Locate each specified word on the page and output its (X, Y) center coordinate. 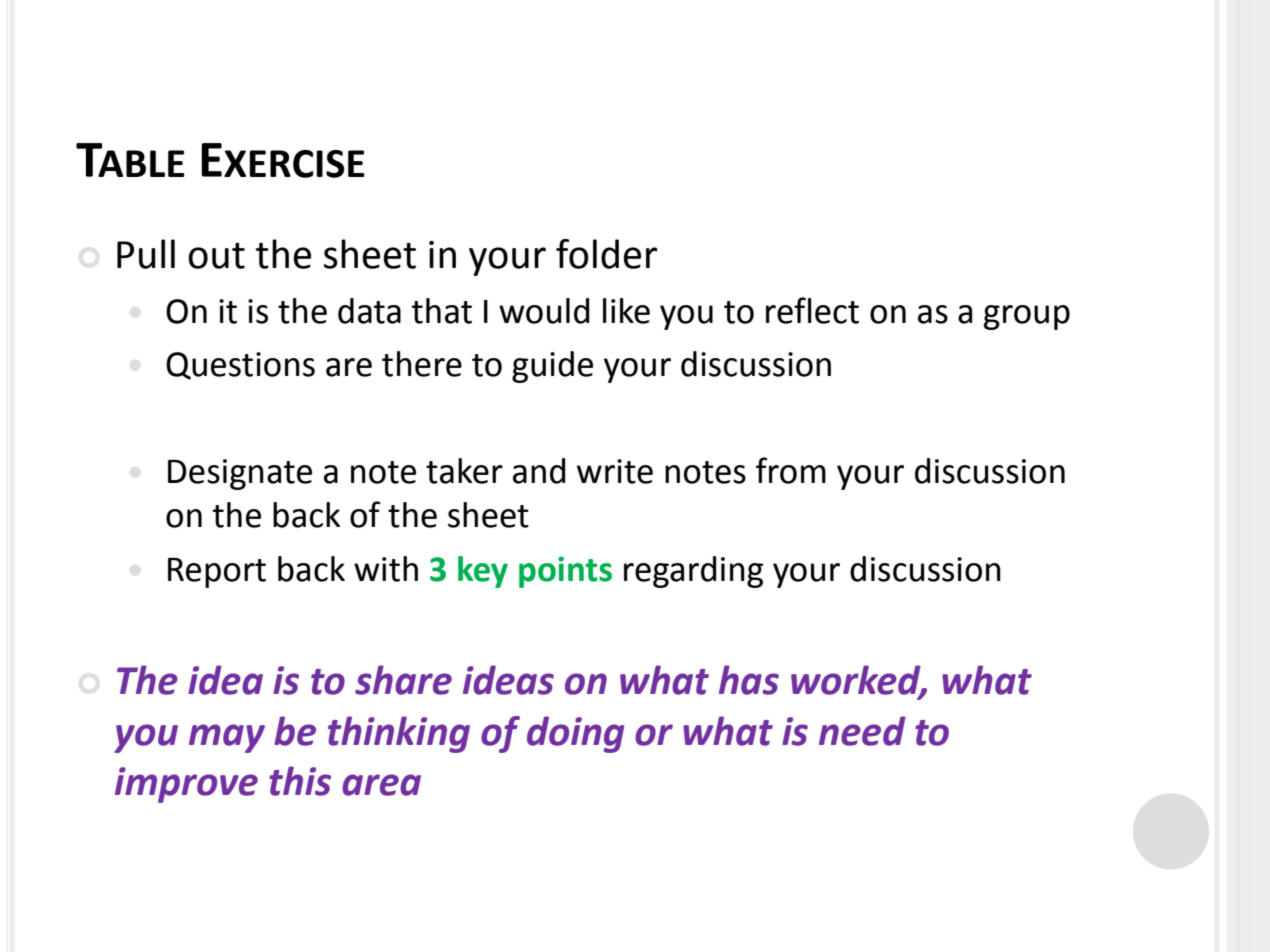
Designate (240, 474)
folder (606, 254)
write (615, 471)
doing (575, 734)
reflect (812, 310)
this (300, 781)
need (862, 731)
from (791, 470)
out (216, 256)
